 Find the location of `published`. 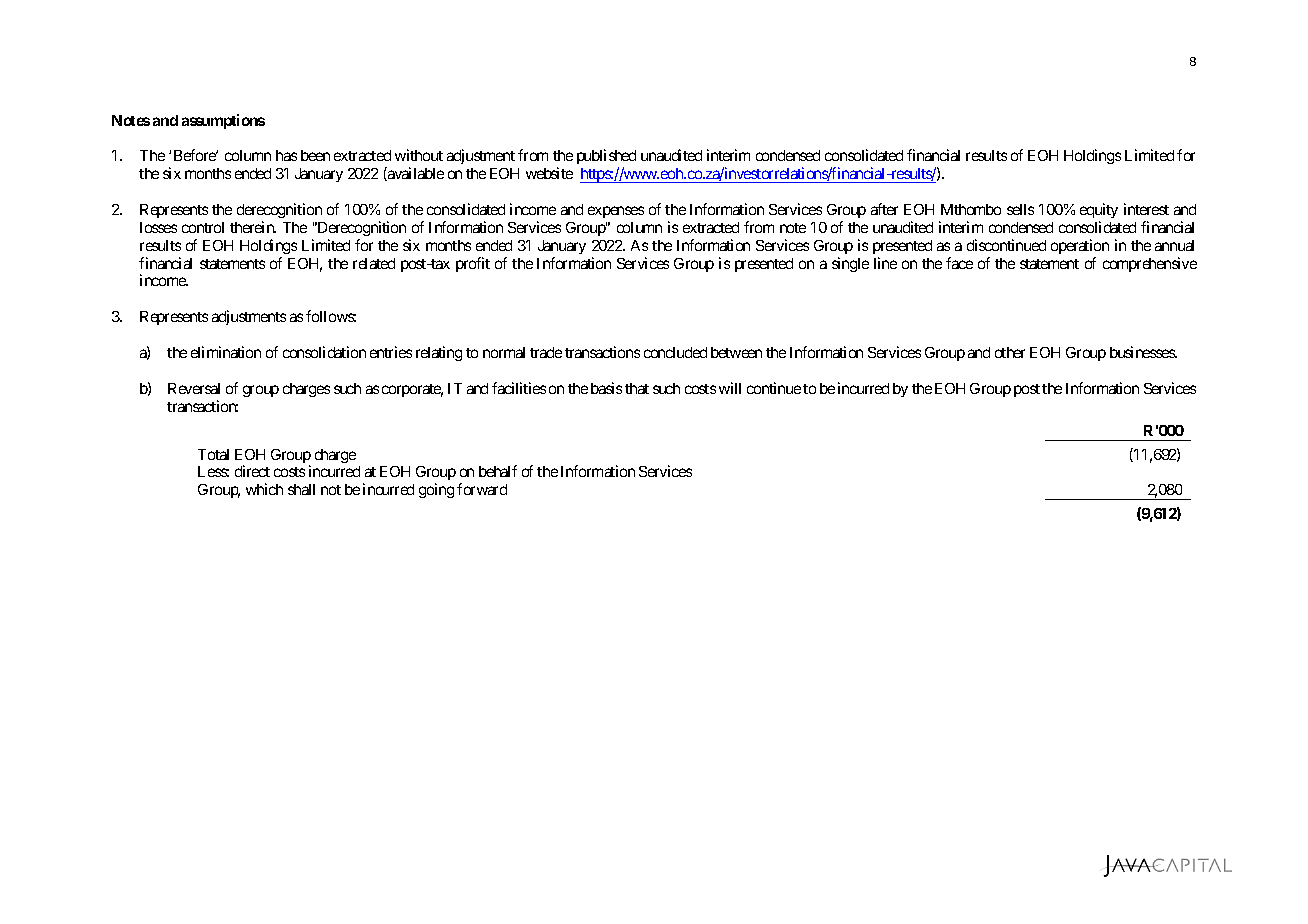

published is located at coordinates (606, 158).
